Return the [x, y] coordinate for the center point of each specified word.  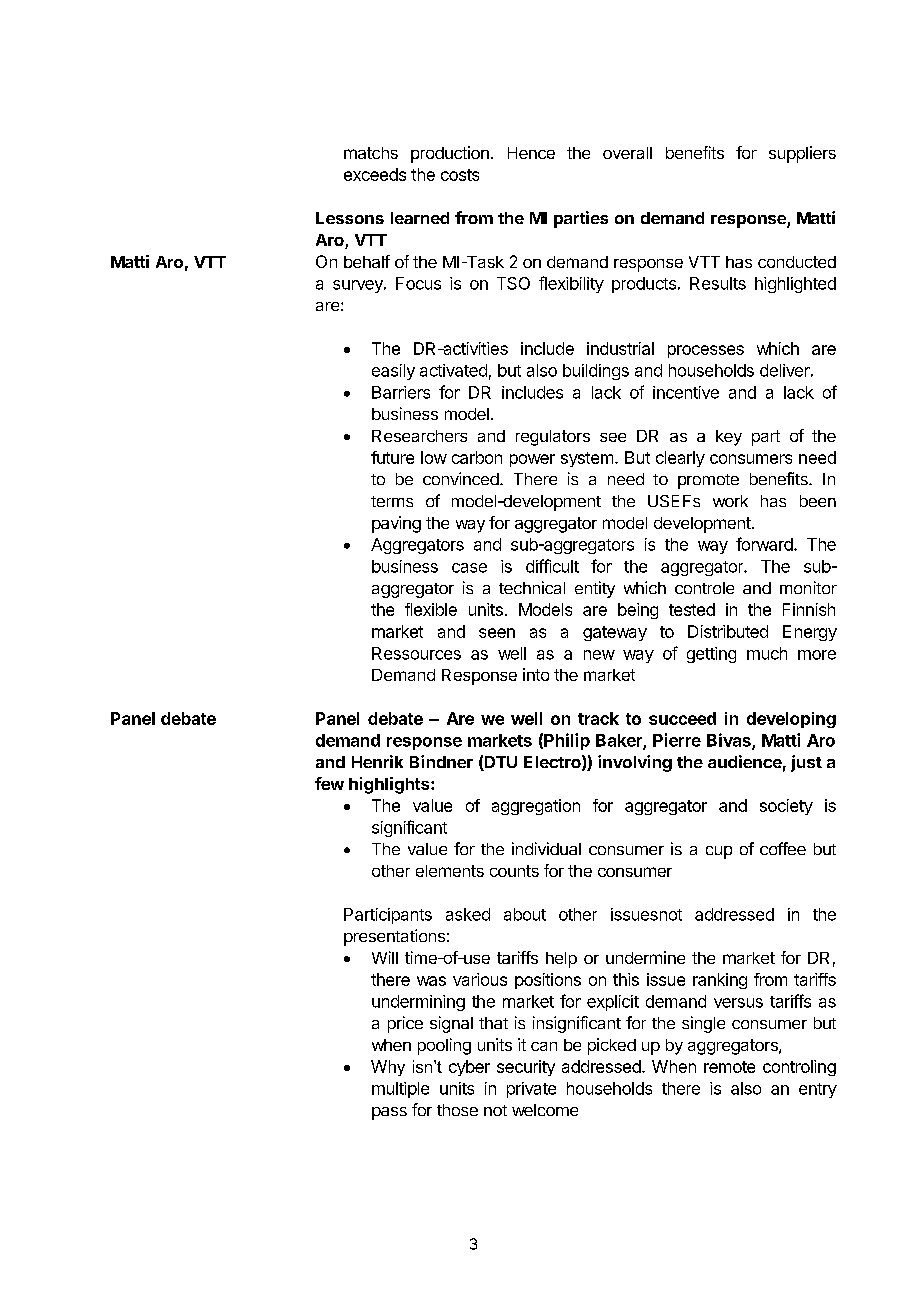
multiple [400, 1090]
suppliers [802, 154]
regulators [553, 438]
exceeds [375, 174]
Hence [531, 153]
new [599, 655]
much [767, 653]
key [729, 438]
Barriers [401, 392]
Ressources [416, 653]
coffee [783, 848]
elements [450, 871]
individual [546, 848]
